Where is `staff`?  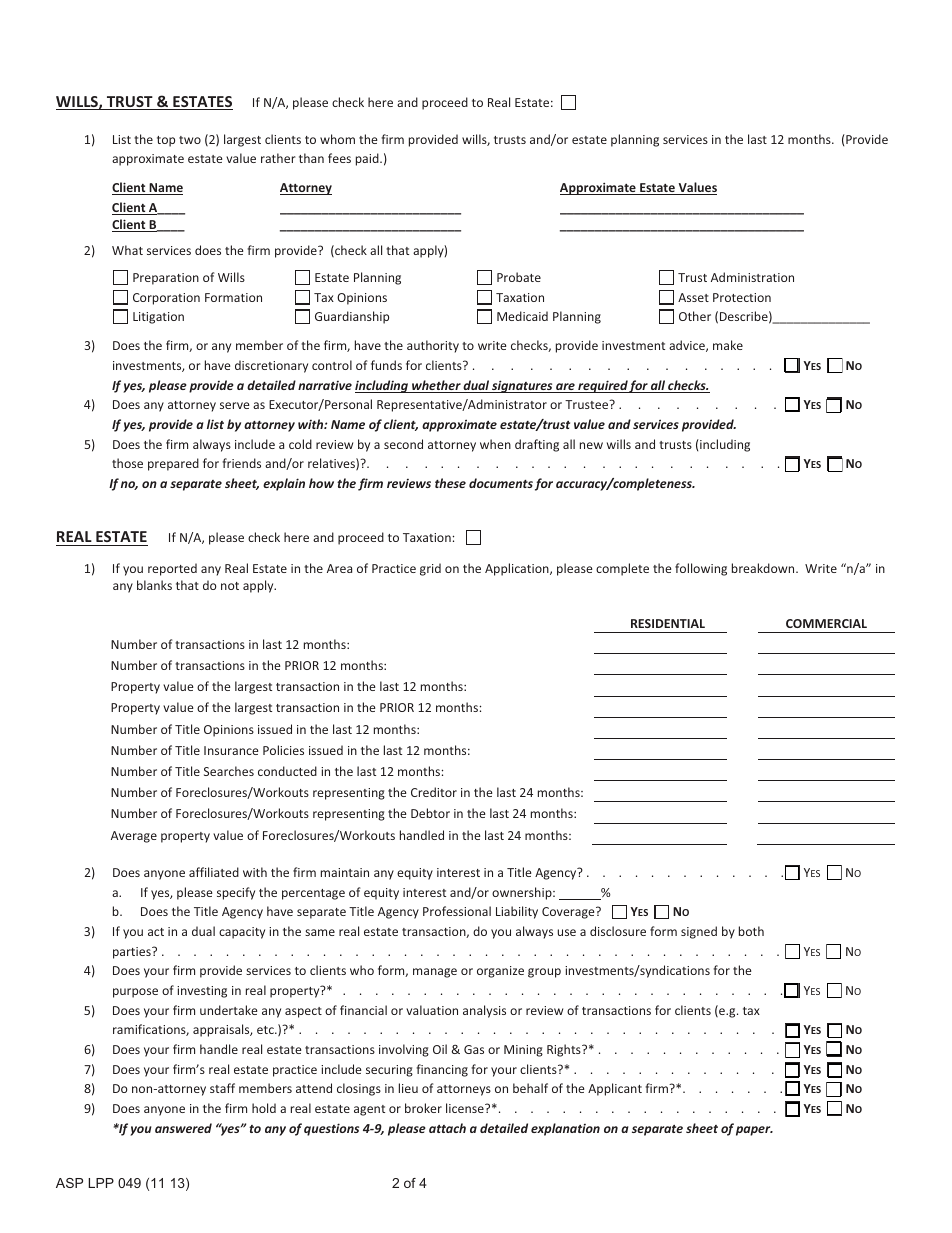 staff is located at coordinates (222, 1088).
